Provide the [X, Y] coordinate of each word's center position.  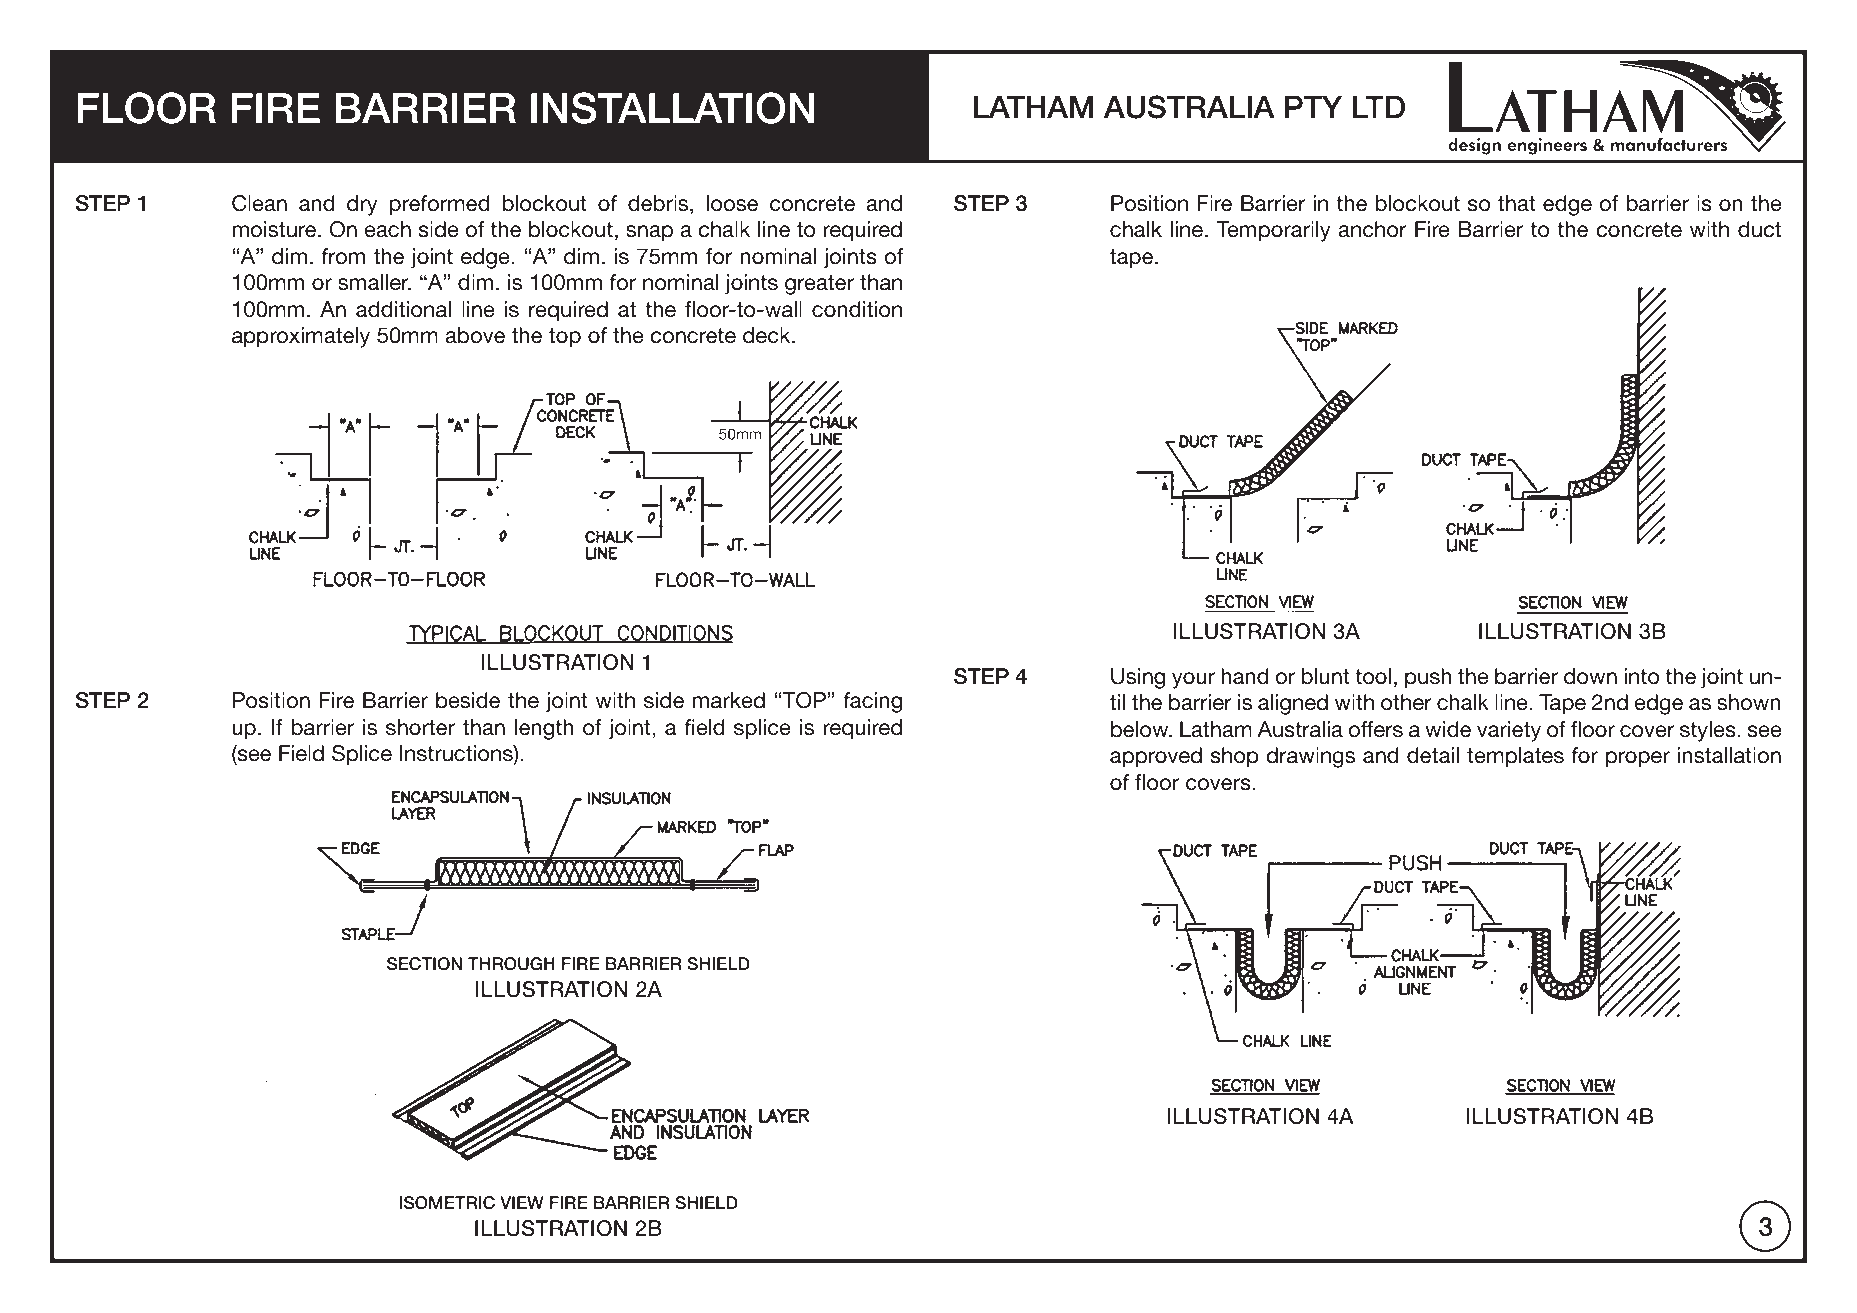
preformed [439, 205]
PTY [1313, 107]
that [1516, 203]
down [1590, 676]
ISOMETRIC [447, 1203]
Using [1138, 678]
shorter [420, 727]
